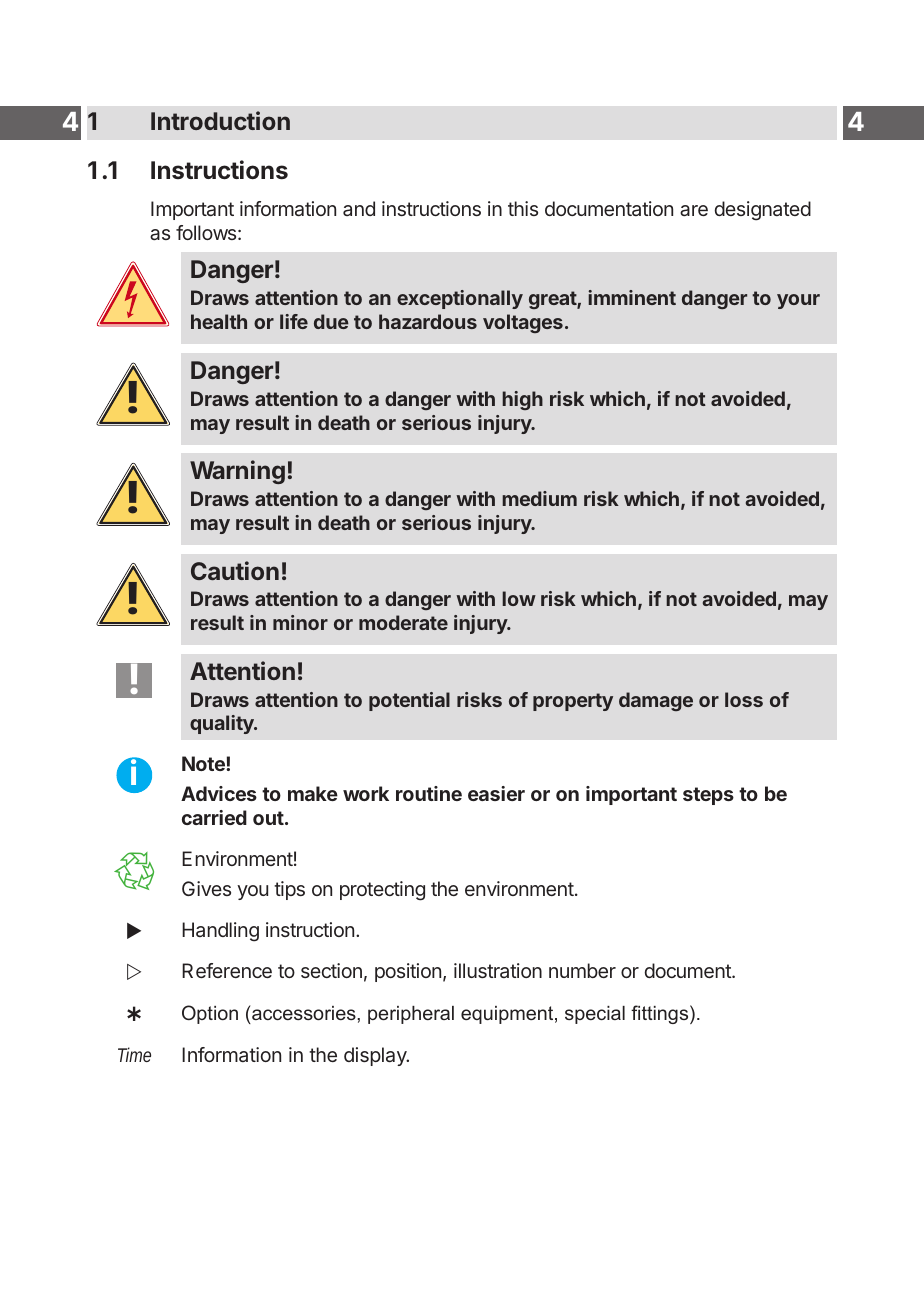 The image size is (924, 1311). What do you see at coordinates (411, 1015) in the document?
I see `peripheral` at bounding box center [411, 1015].
